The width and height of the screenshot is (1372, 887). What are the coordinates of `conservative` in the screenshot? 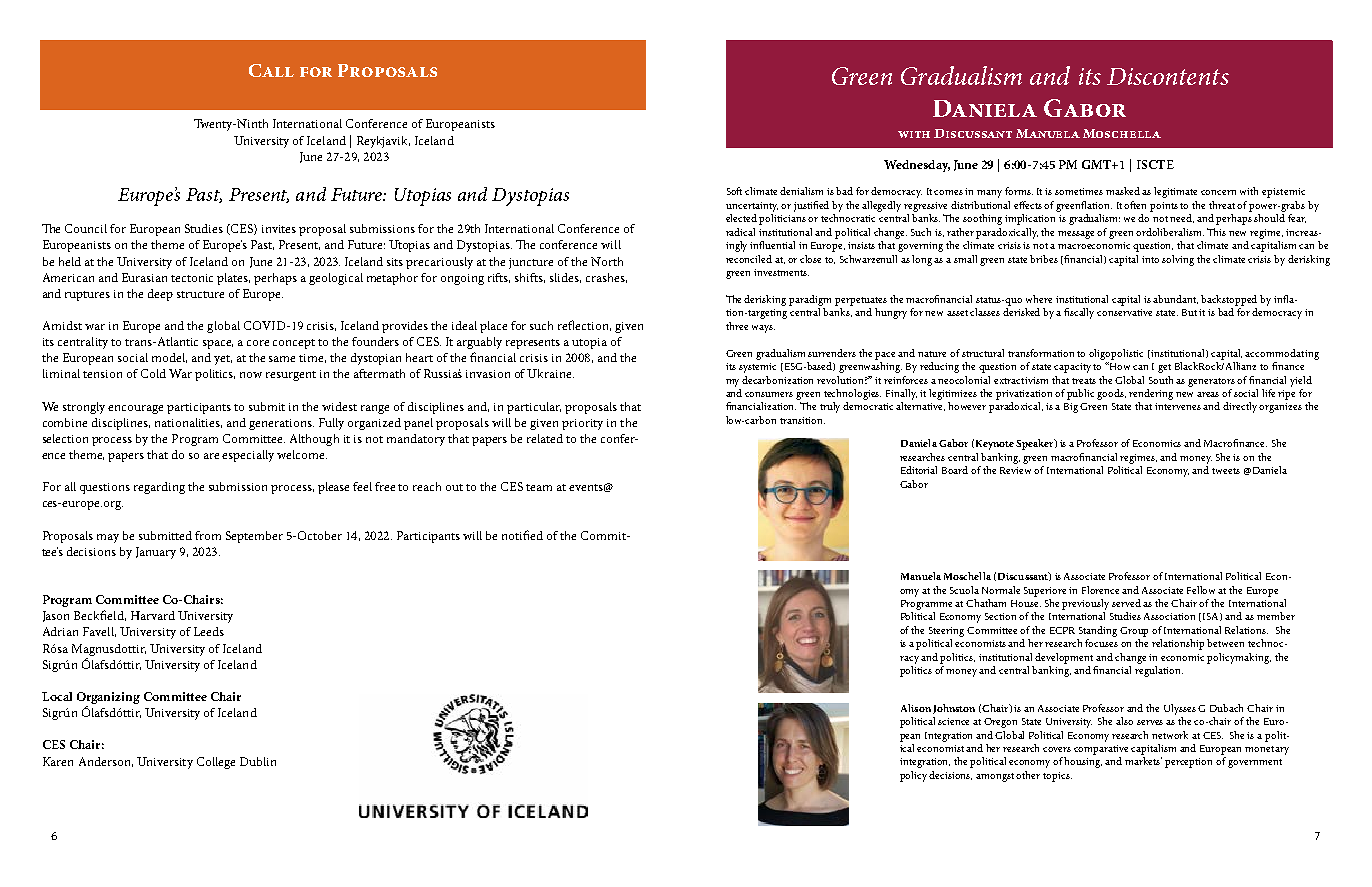 It's located at (1124, 312).
